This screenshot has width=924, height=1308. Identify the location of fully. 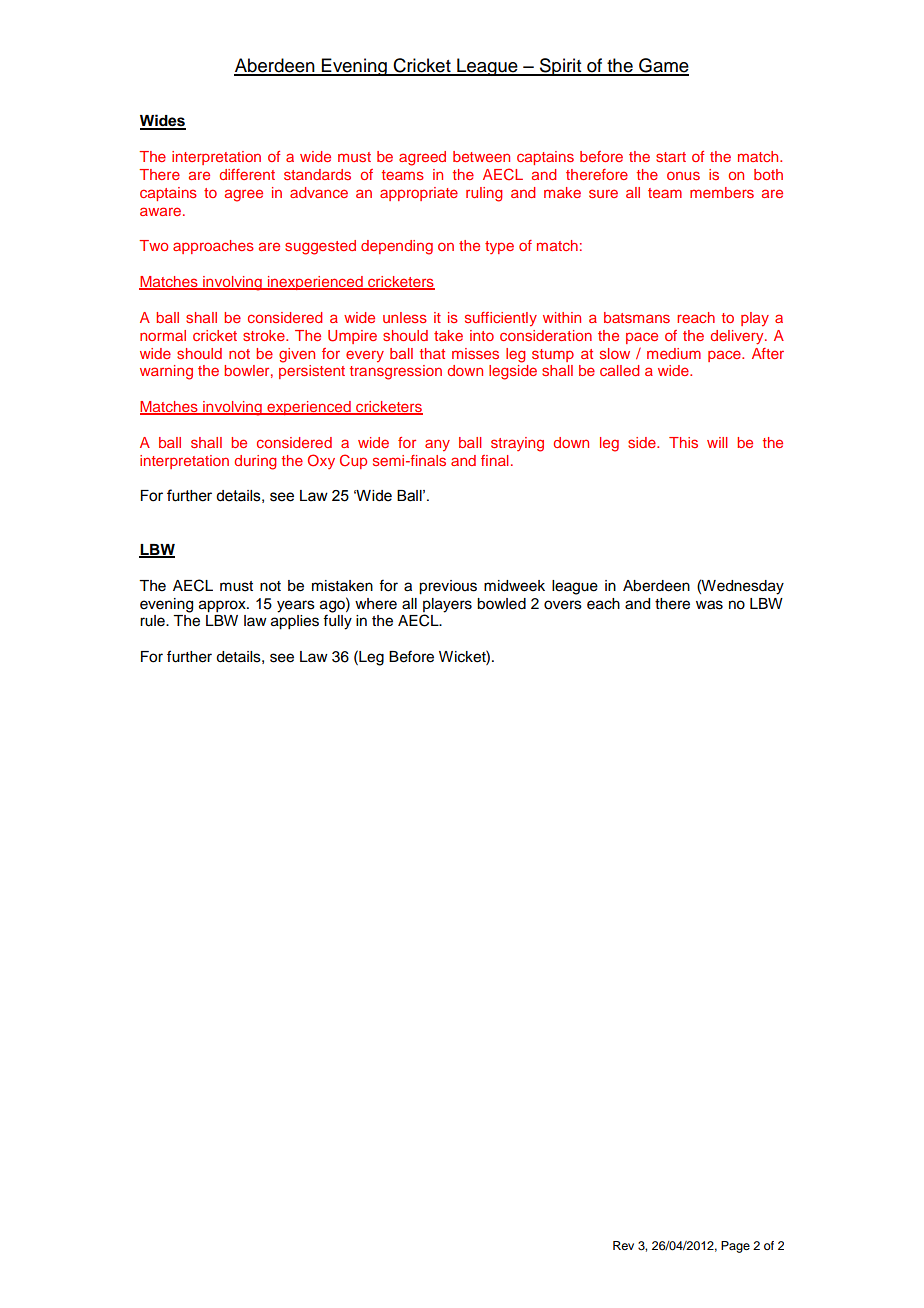
(337, 622).
